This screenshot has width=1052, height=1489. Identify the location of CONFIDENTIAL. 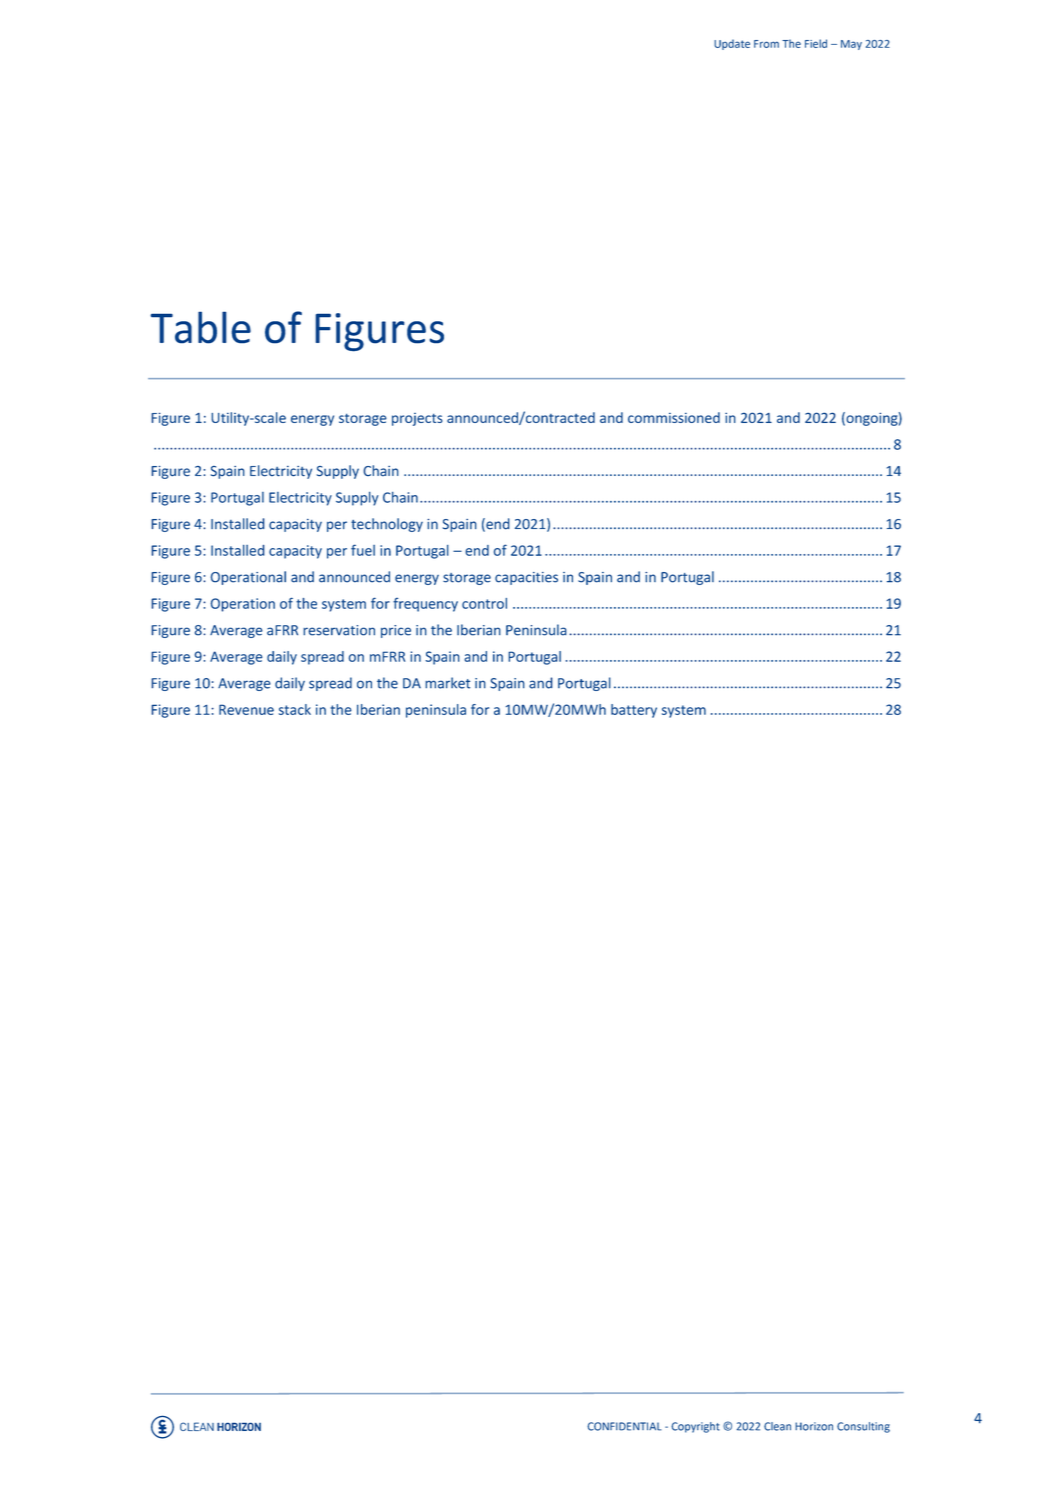
(624, 1426).
